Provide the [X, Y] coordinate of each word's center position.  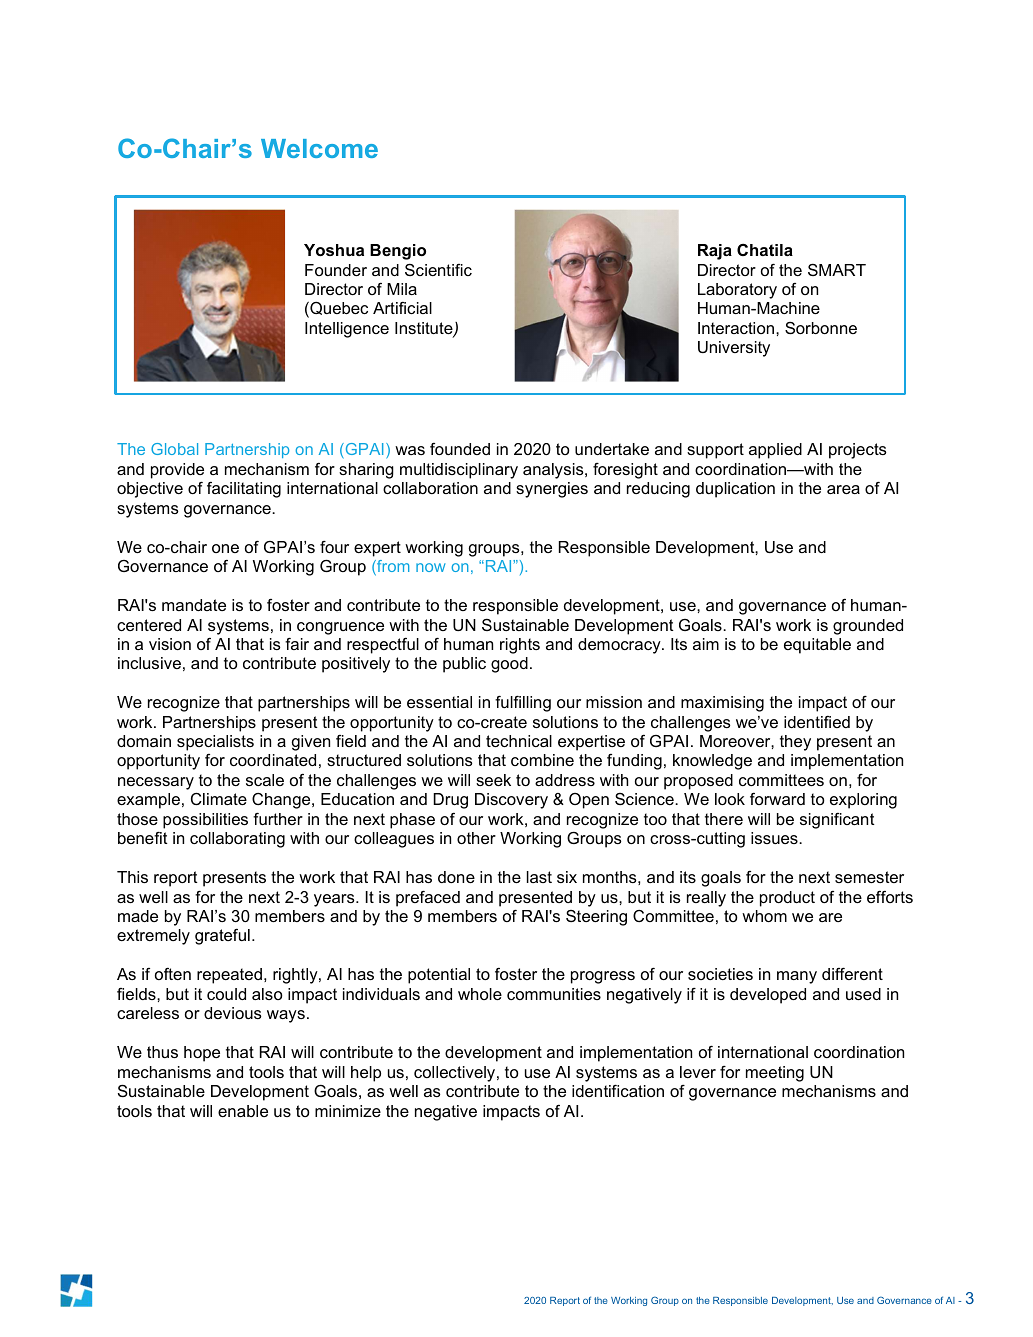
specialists [215, 743]
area [843, 489]
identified [817, 722]
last [539, 877]
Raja [715, 252]
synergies [552, 490]
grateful [222, 937]
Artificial [402, 308]
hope [202, 1054]
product [787, 899]
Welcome [319, 148]
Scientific [438, 269]
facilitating [244, 490]
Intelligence [347, 330]
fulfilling [523, 704]
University [734, 349]
